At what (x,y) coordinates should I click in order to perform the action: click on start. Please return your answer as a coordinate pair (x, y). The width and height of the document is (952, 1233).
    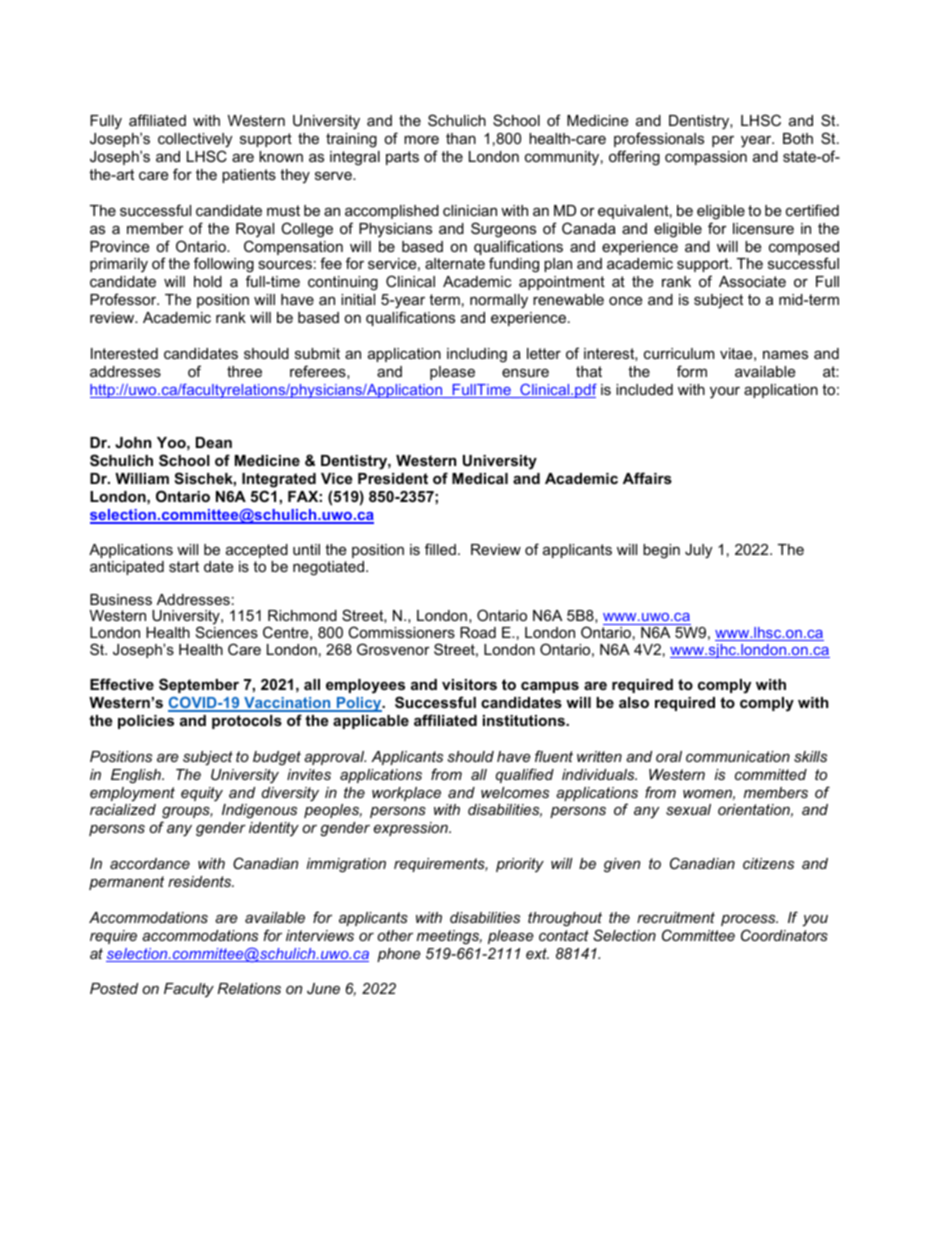
    Looking at the image, I should click on (184, 566).
